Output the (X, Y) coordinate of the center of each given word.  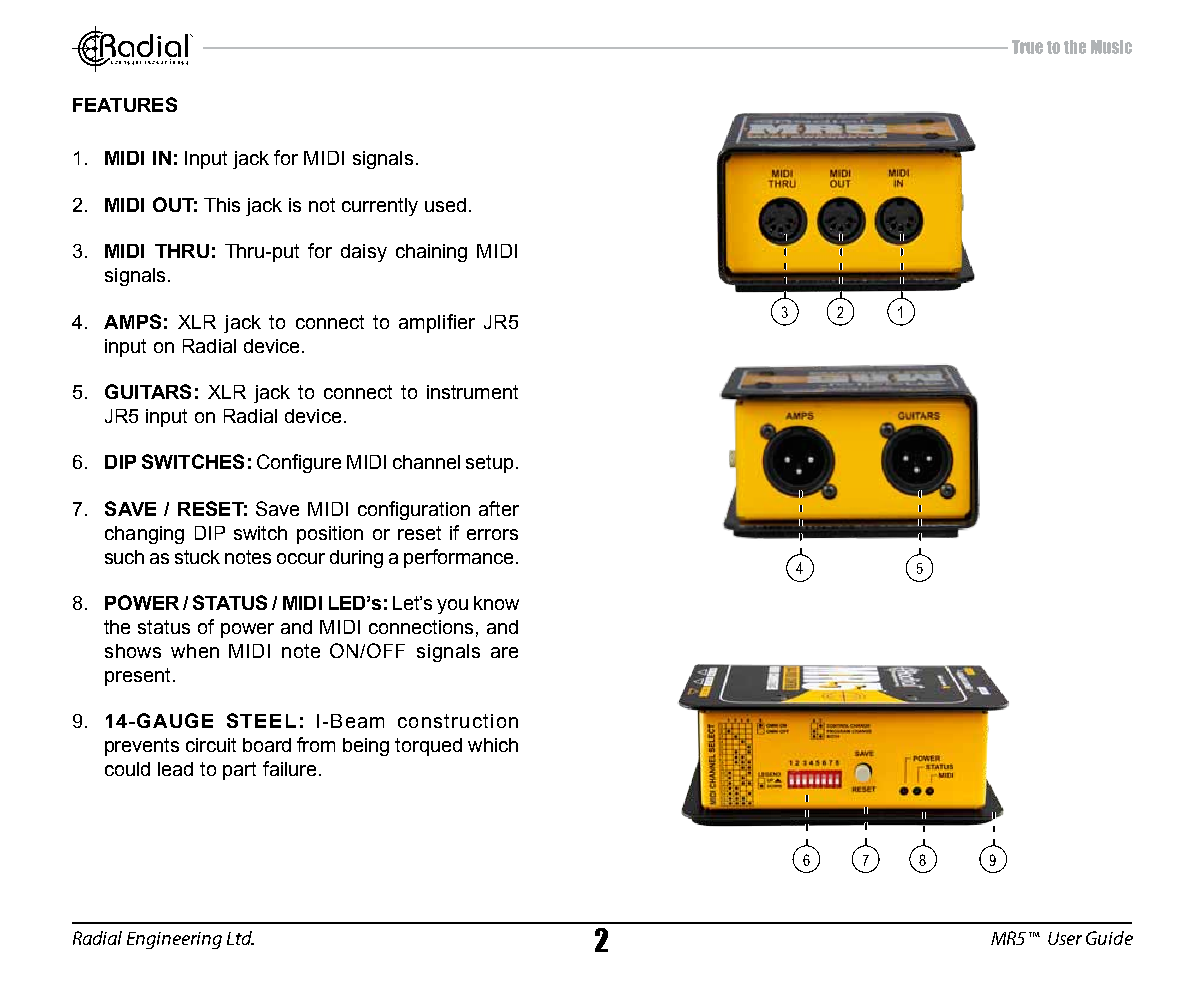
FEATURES (125, 104)
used (445, 205)
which (493, 745)
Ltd (240, 938)
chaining (431, 253)
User (1065, 938)
